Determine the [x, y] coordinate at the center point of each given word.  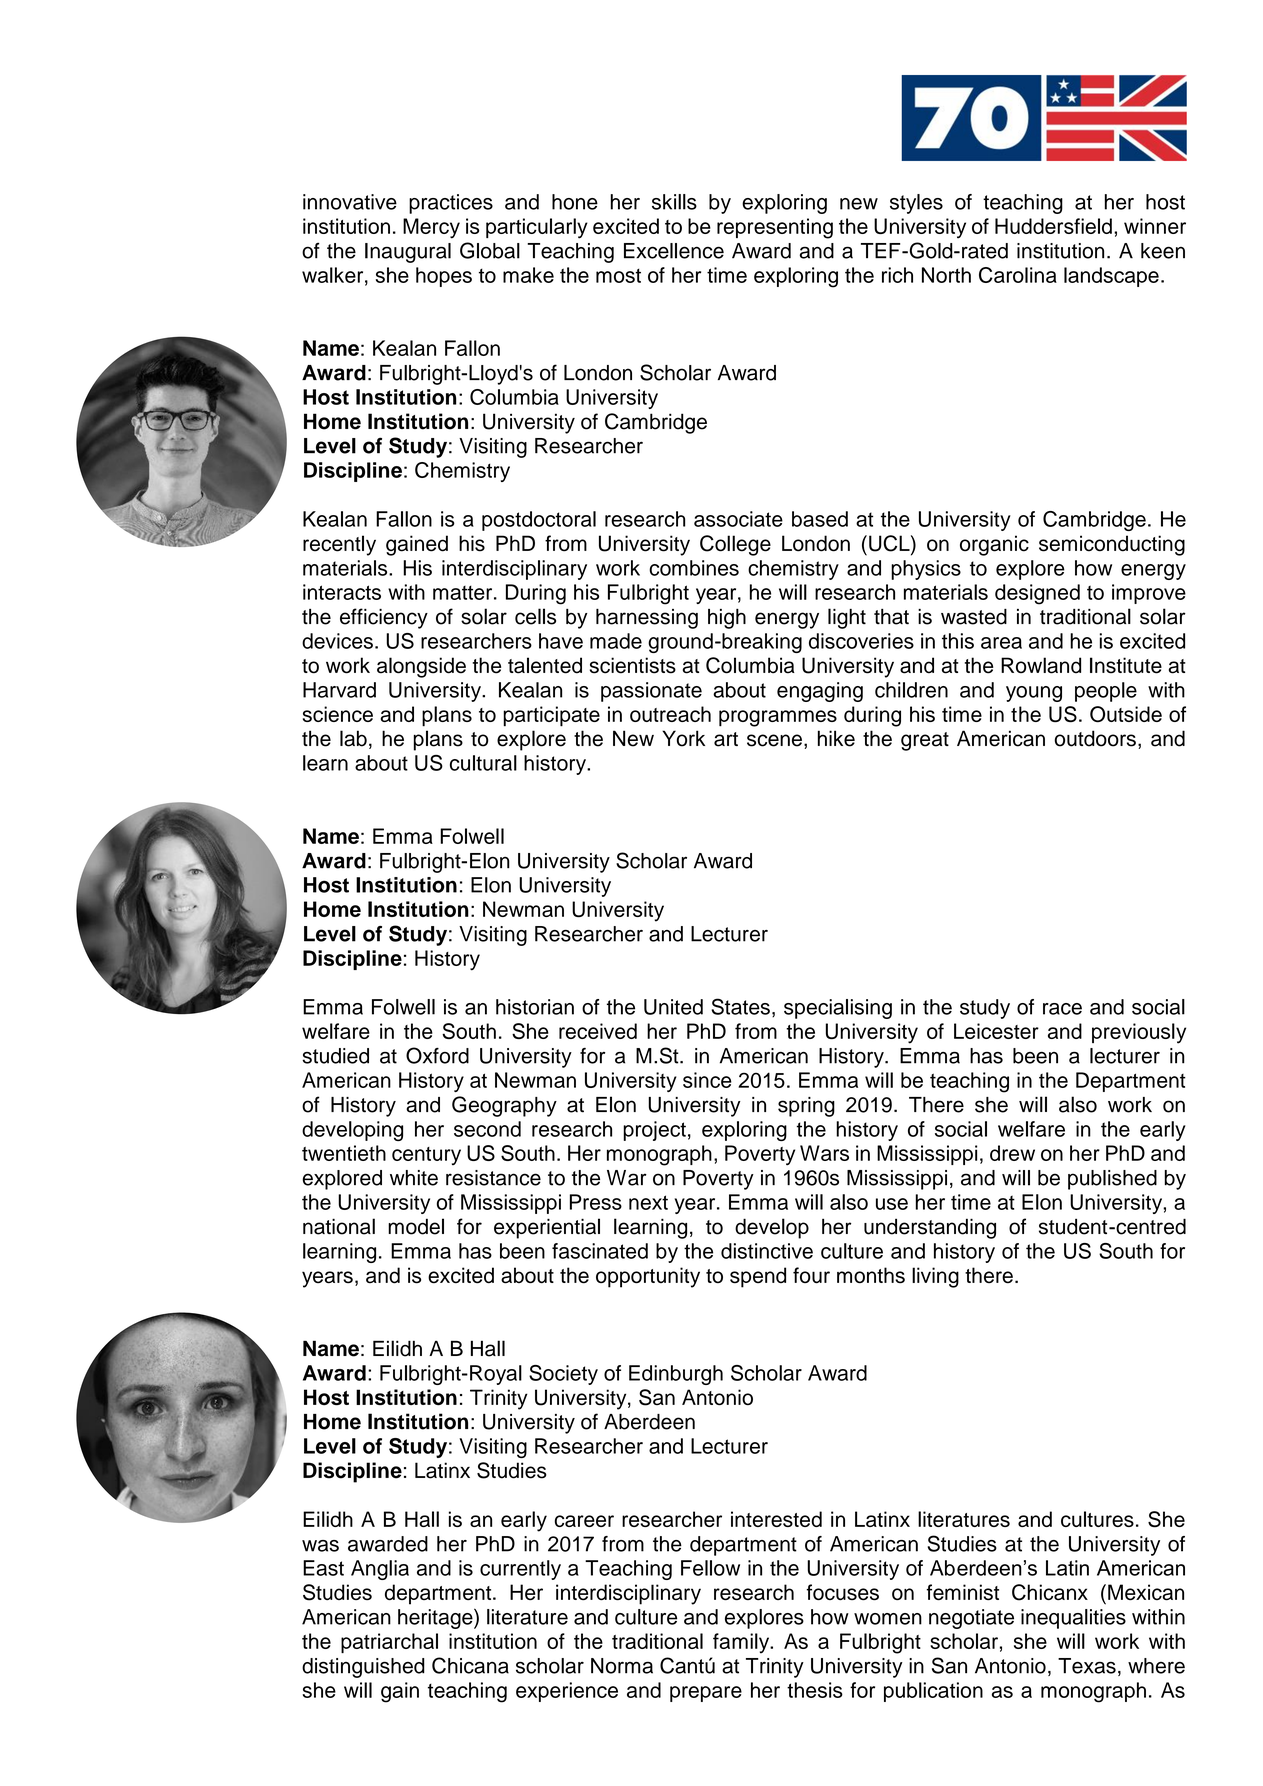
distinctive [767, 1251]
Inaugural [408, 253]
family [742, 1643]
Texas [1087, 1666]
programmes [778, 718]
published [1112, 1180]
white [414, 1178]
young [1034, 694]
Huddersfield [1053, 226]
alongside [421, 667]
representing [775, 228]
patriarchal [389, 1643]
